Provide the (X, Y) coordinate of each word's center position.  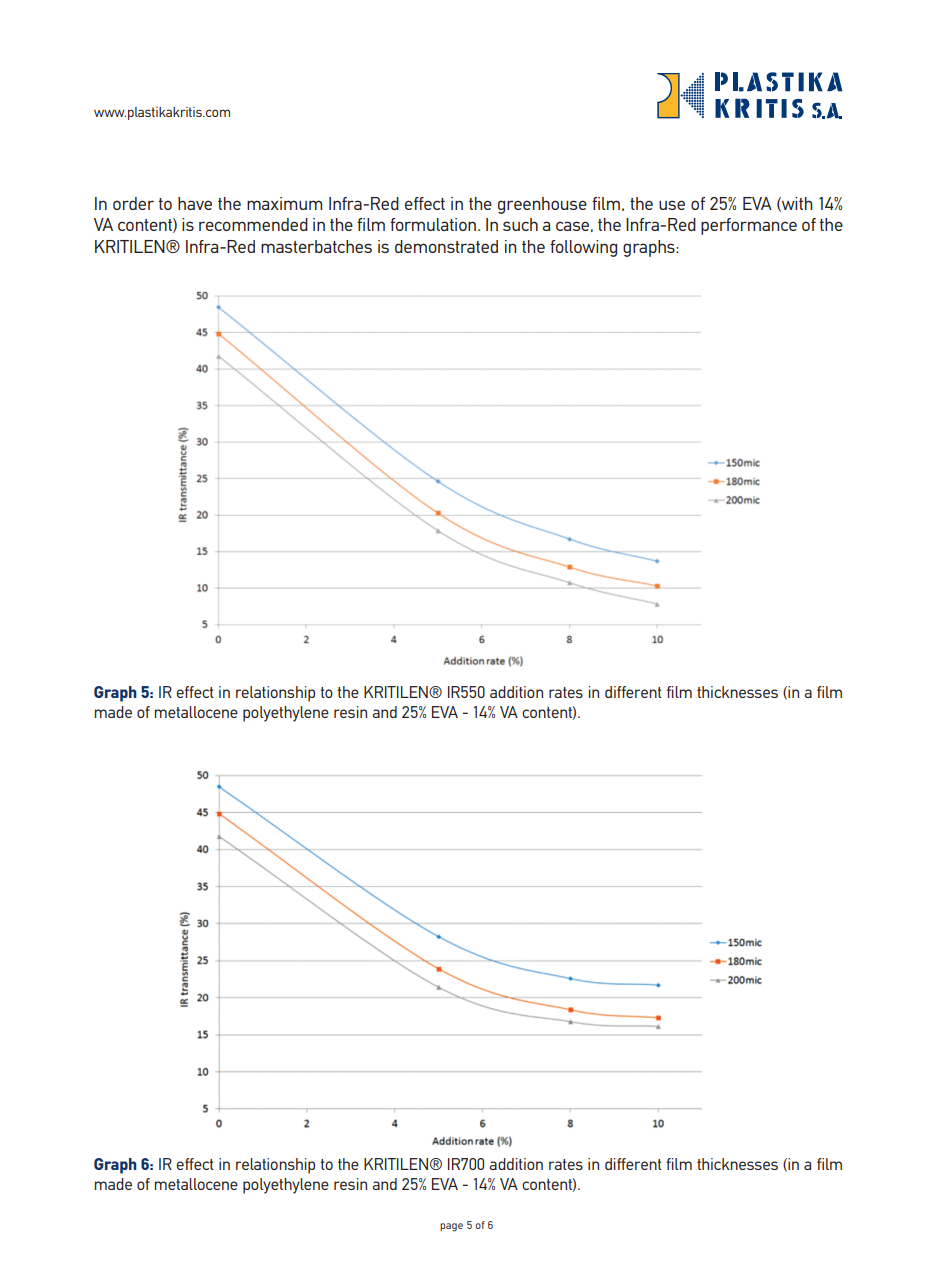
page (451, 1227)
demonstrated (446, 246)
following (583, 248)
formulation (434, 224)
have (195, 203)
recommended (253, 224)
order (133, 203)
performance (749, 226)
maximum (284, 203)
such (520, 224)
